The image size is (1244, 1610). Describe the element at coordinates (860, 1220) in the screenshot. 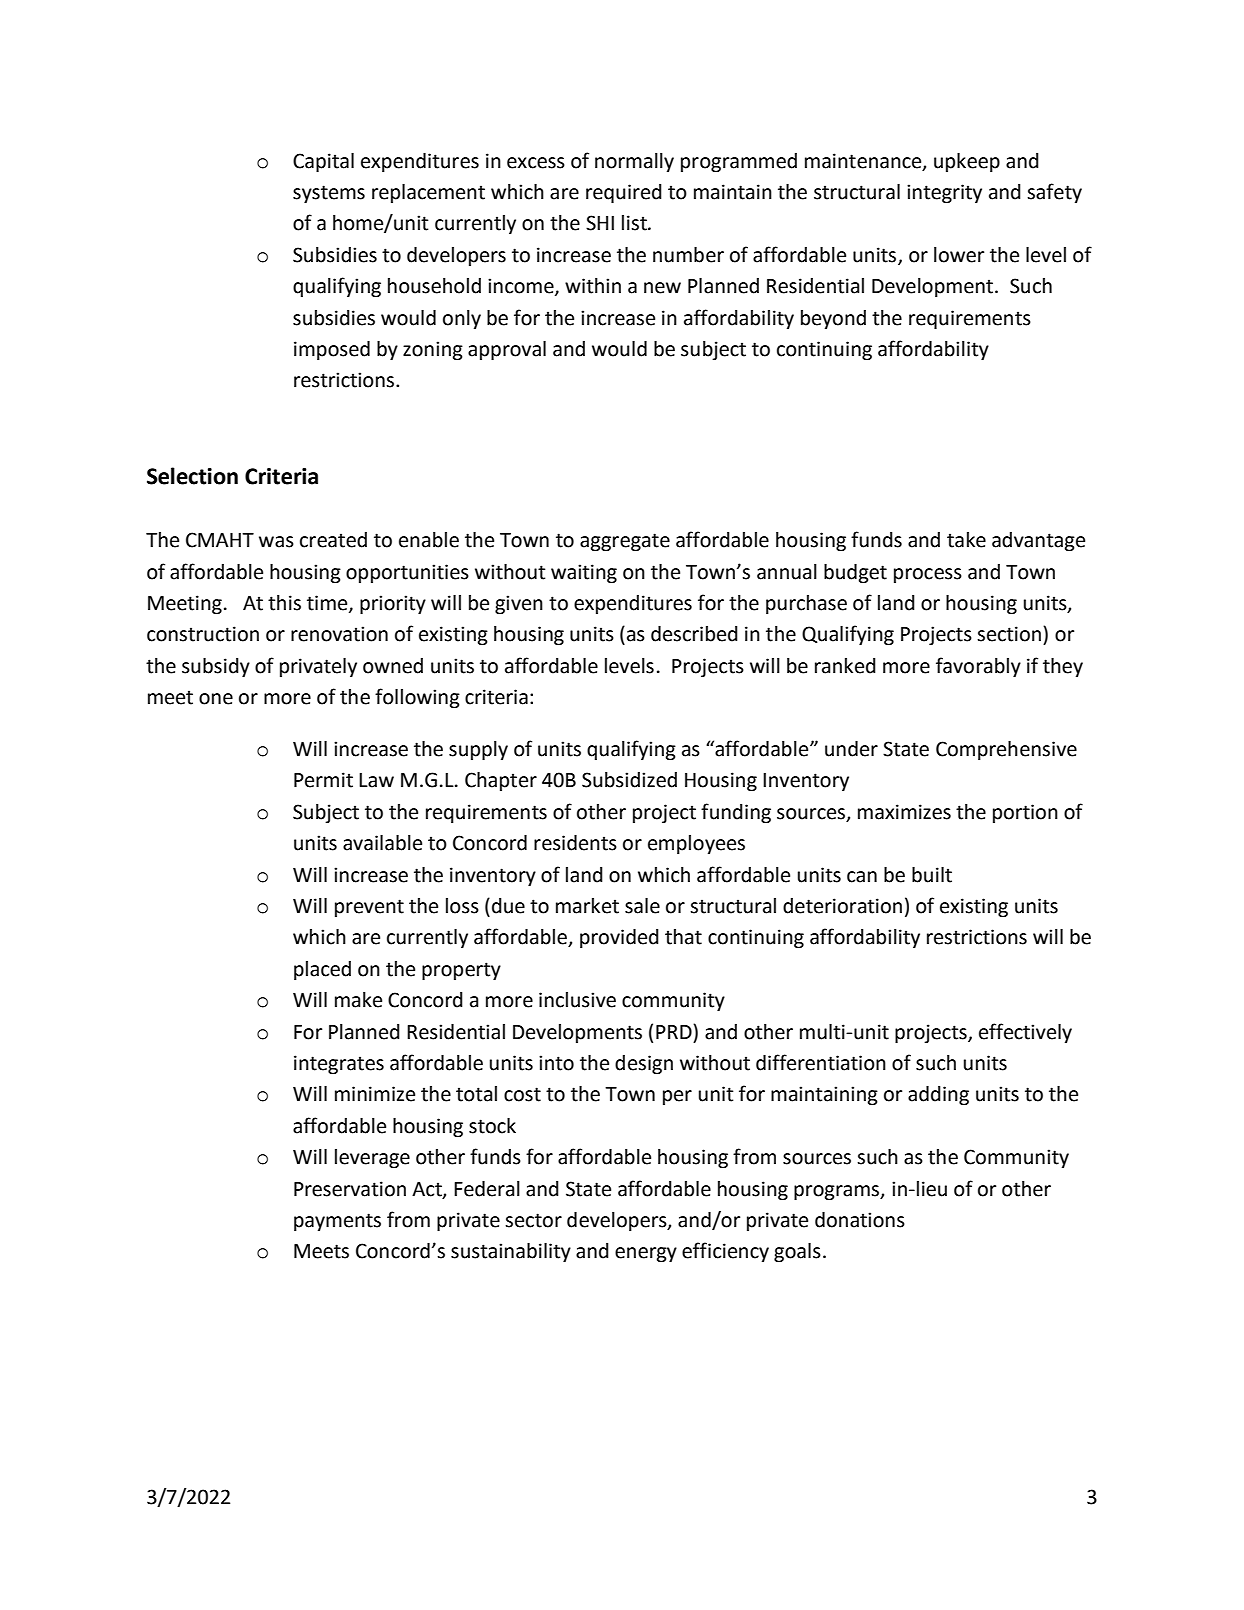

I see `donations` at that location.
